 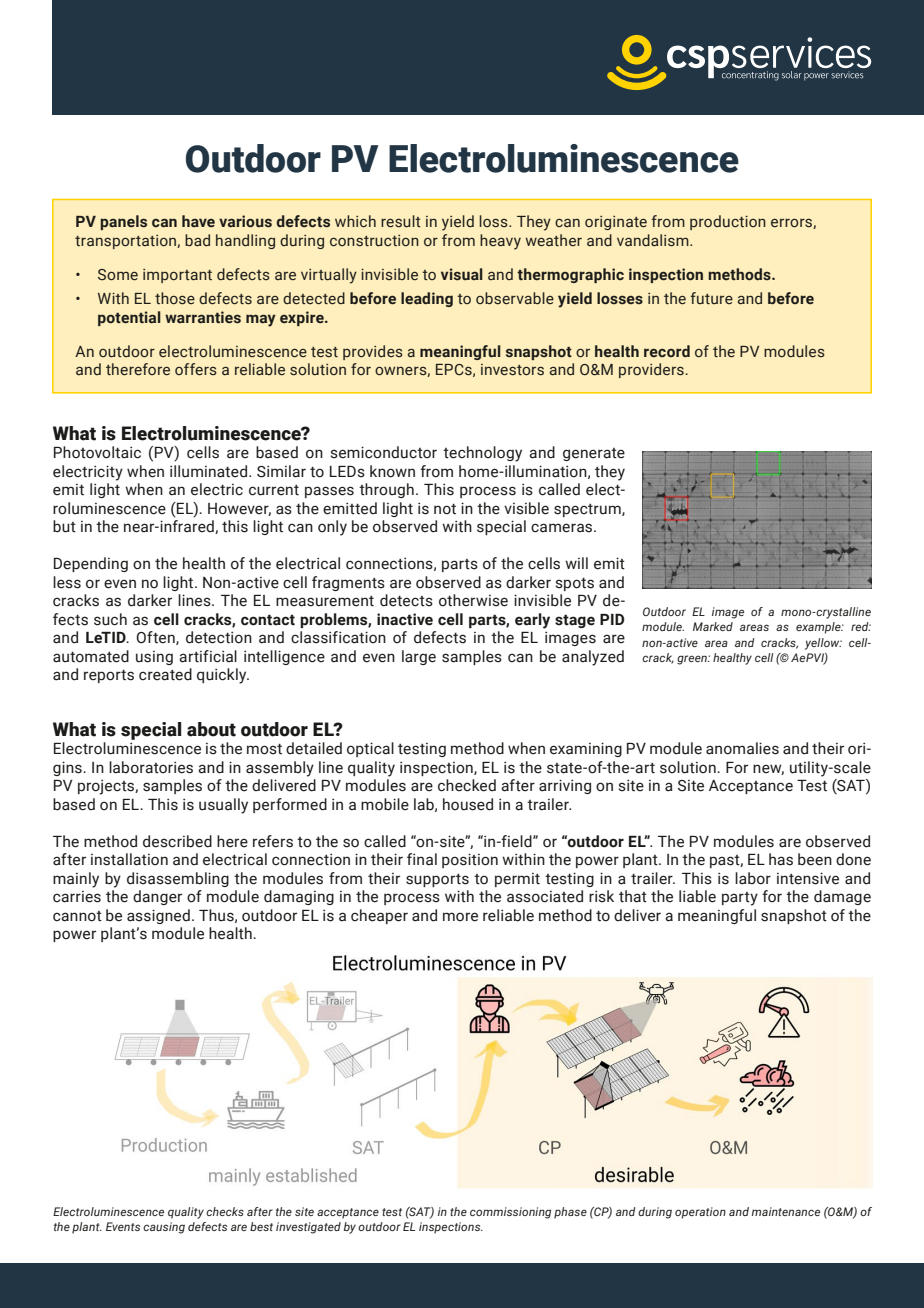 What do you see at coordinates (713, 626) in the document?
I see `Marked` at bounding box center [713, 626].
